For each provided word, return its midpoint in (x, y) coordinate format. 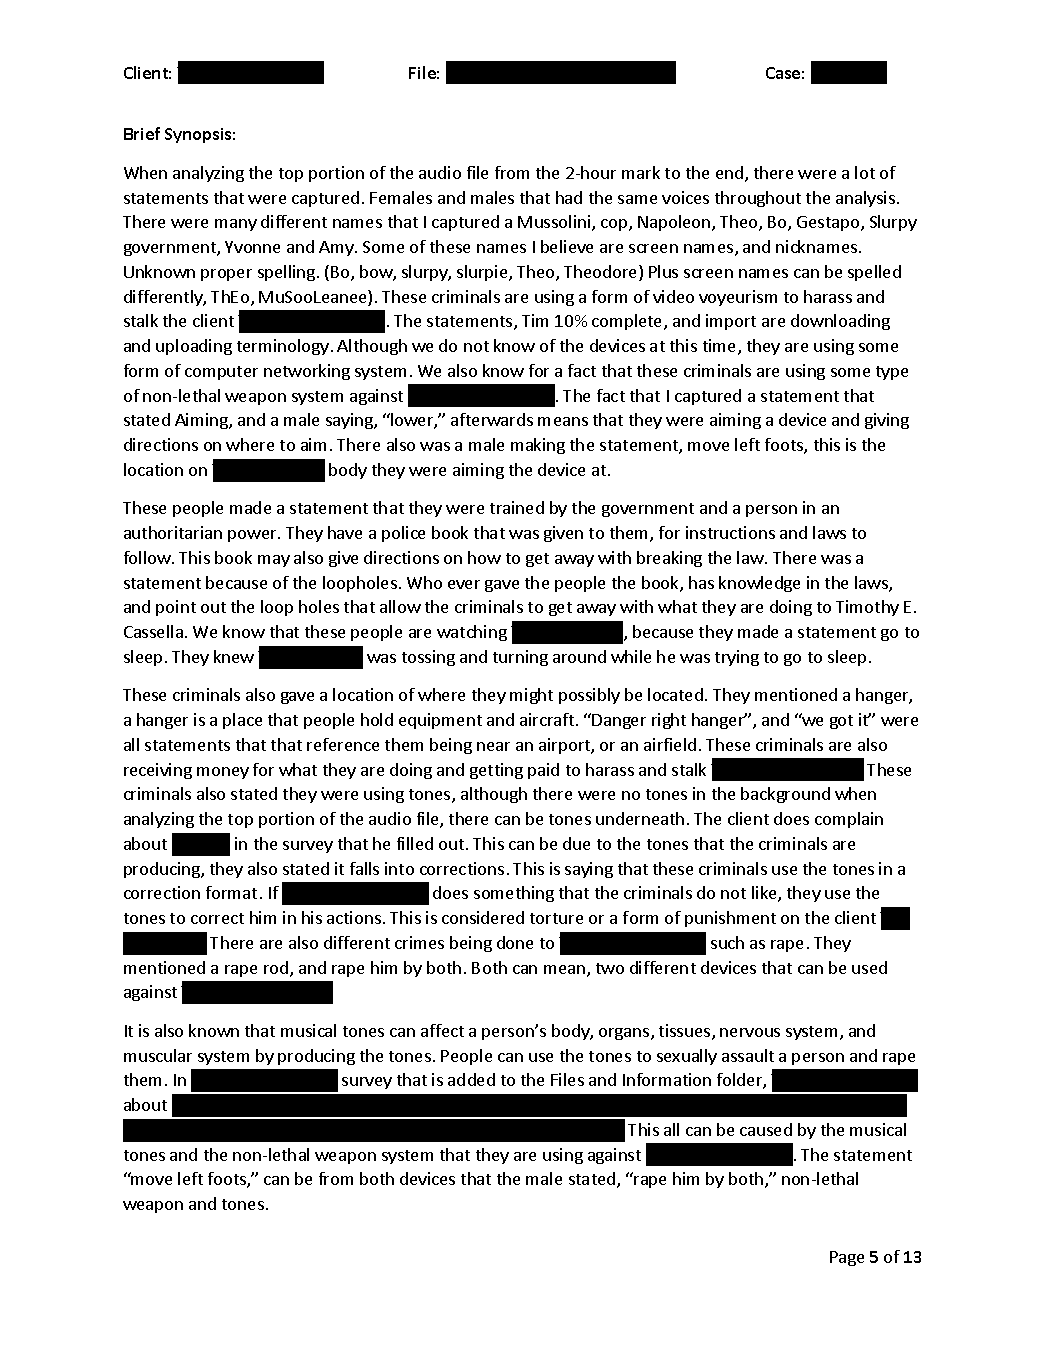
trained (517, 507)
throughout (758, 199)
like (765, 894)
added (471, 1079)
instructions (730, 532)
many (236, 225)
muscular (158, 1055)
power (253, 536)
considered (483, 917)
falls (364, 868)
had (569, 197)
